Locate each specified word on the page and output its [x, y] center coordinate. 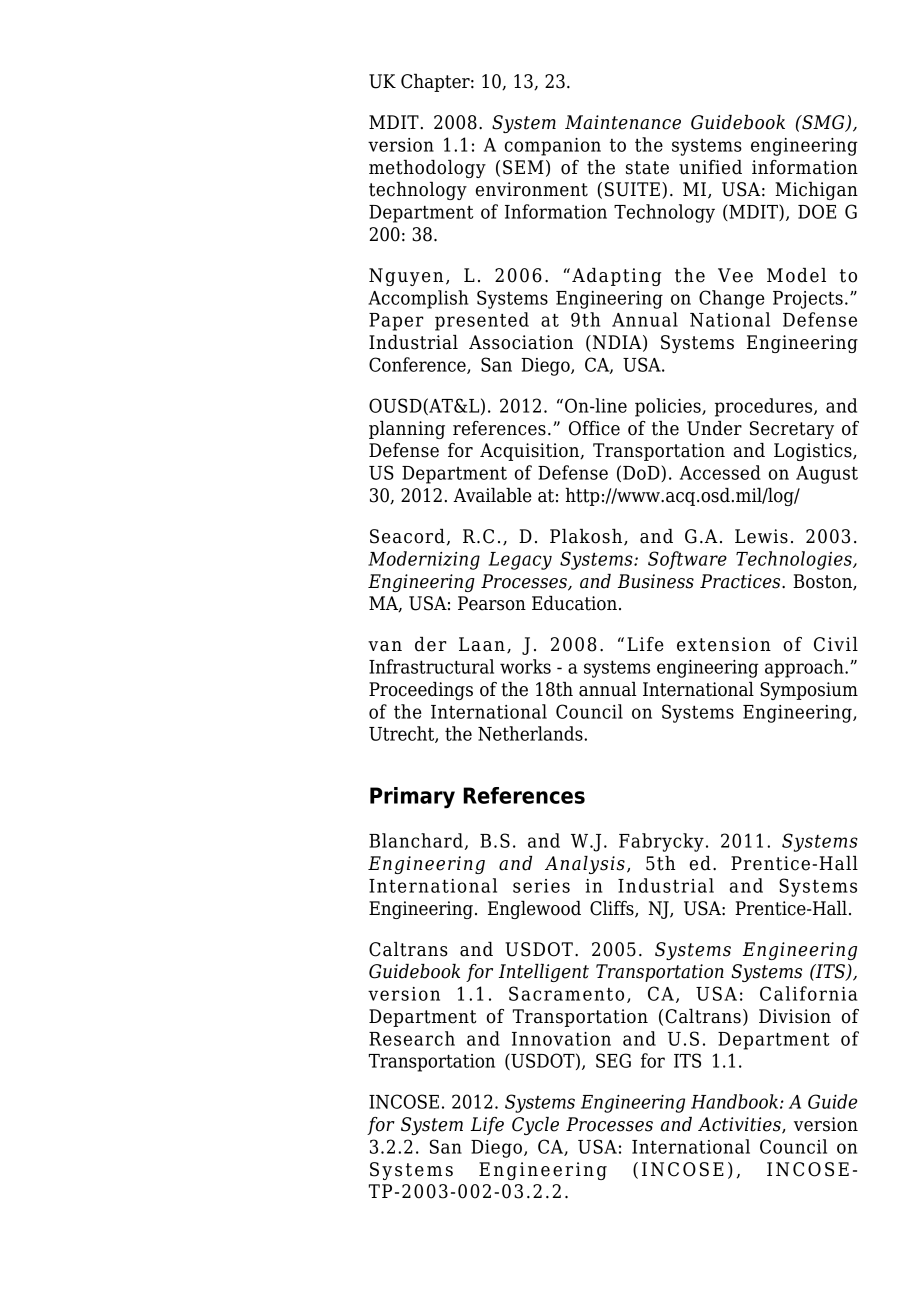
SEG [613, 1060]
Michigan [816, 191]
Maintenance [623, 122]
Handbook [734, 1101]
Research [412, 1038]
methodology [427, 169]
